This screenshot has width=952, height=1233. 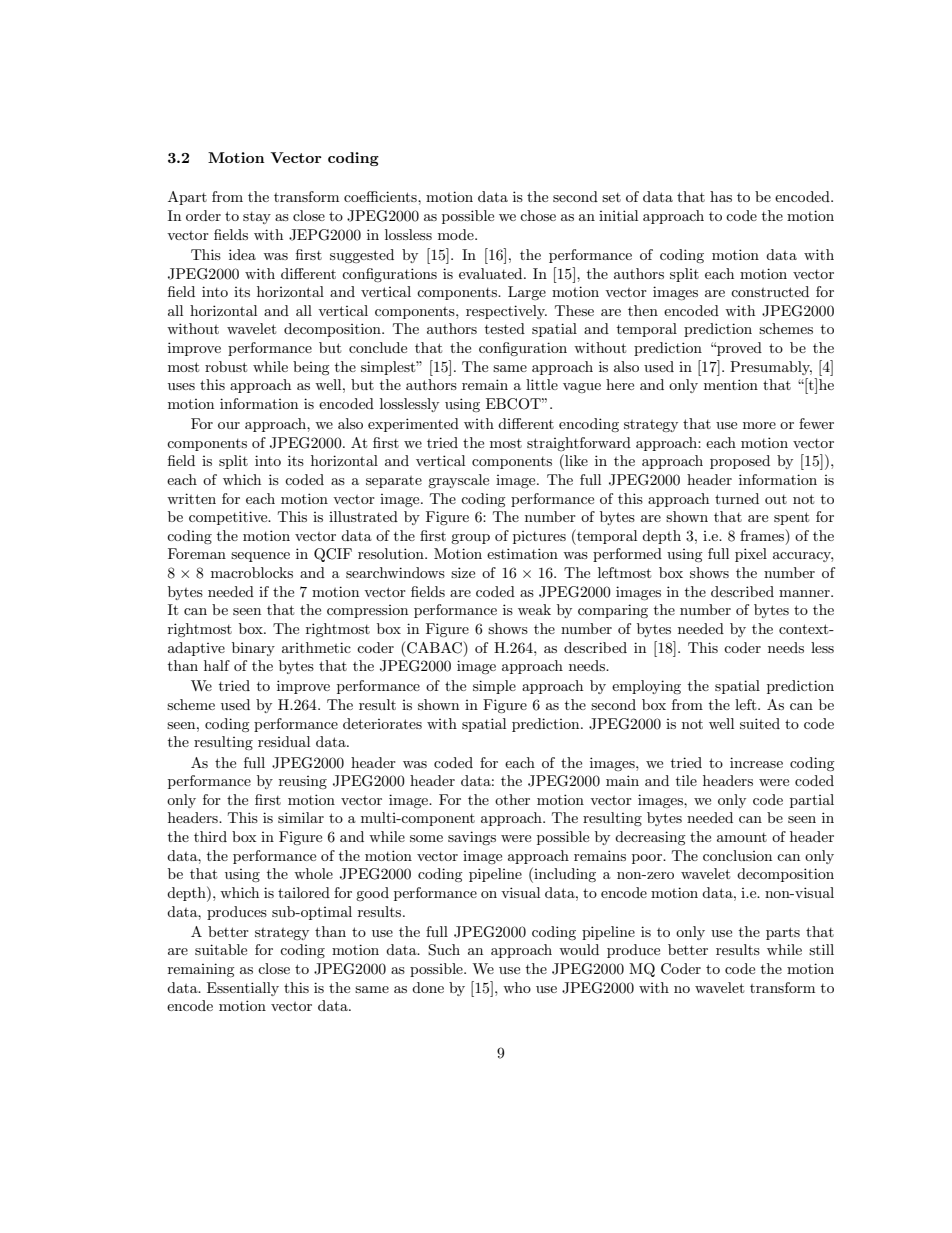 I want to click on Essentially, so click(x=243, y=989).
